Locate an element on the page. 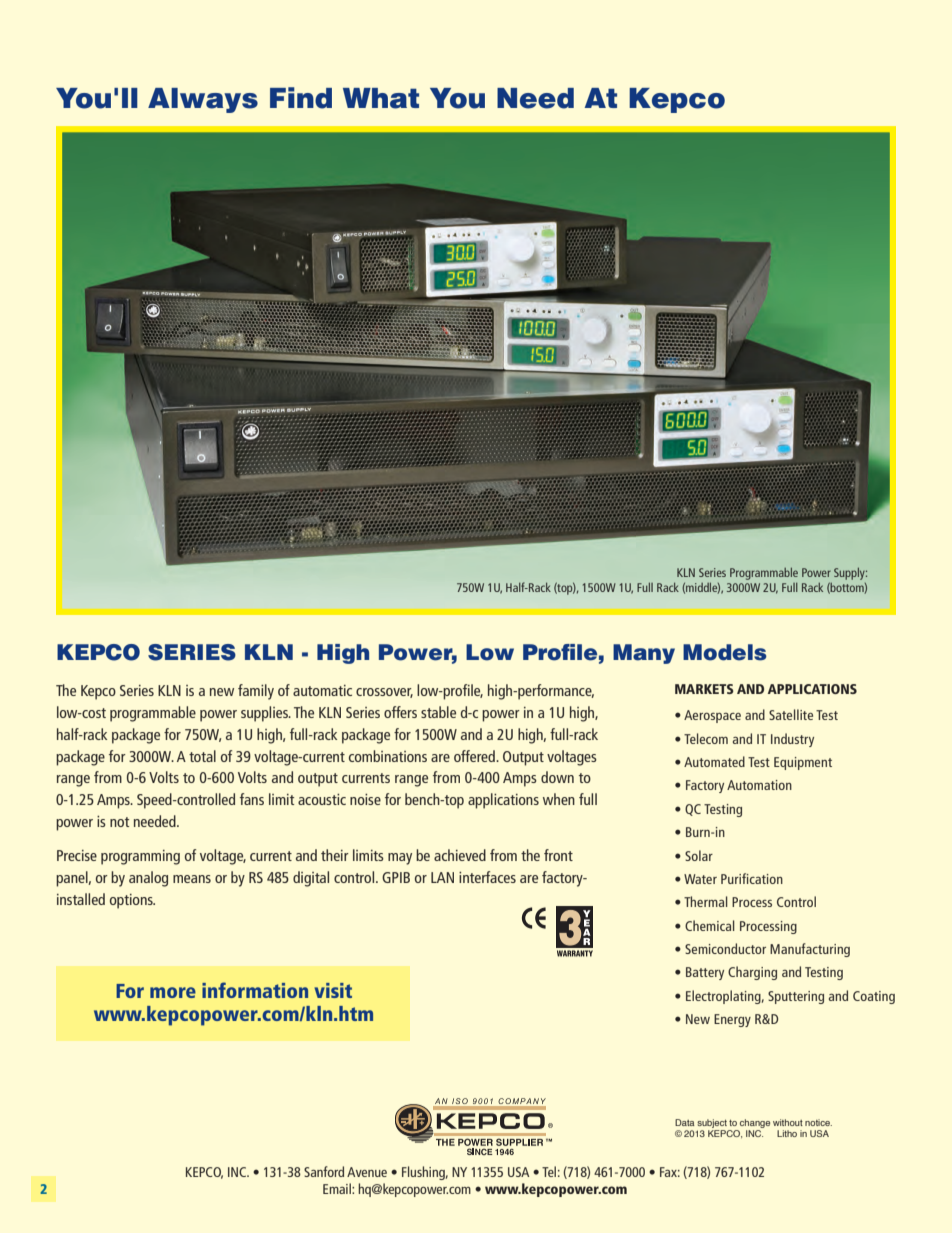 The image size is (952, 1233). What is located at coordinates (381, 98).
